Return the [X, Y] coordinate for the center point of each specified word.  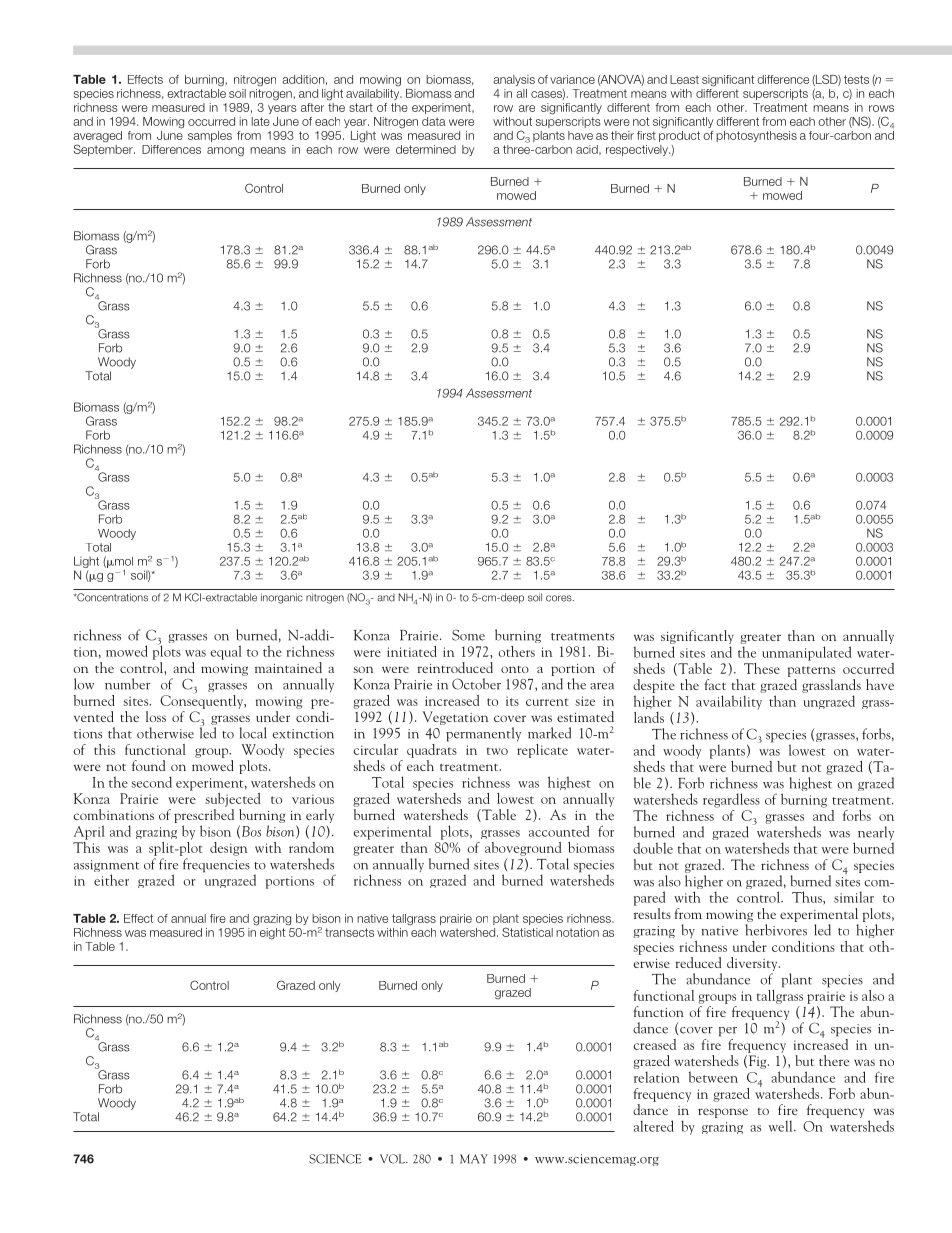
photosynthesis [756, 136]
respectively [638, 150]
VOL [393, 1159]
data [434, 121]
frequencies [216, 865]
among [225, 152]
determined [426, 149]
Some [468, 635]
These [762, 668]
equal [226, 652]
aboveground [523, 849]
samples [210, 136]
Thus [808, 898]
